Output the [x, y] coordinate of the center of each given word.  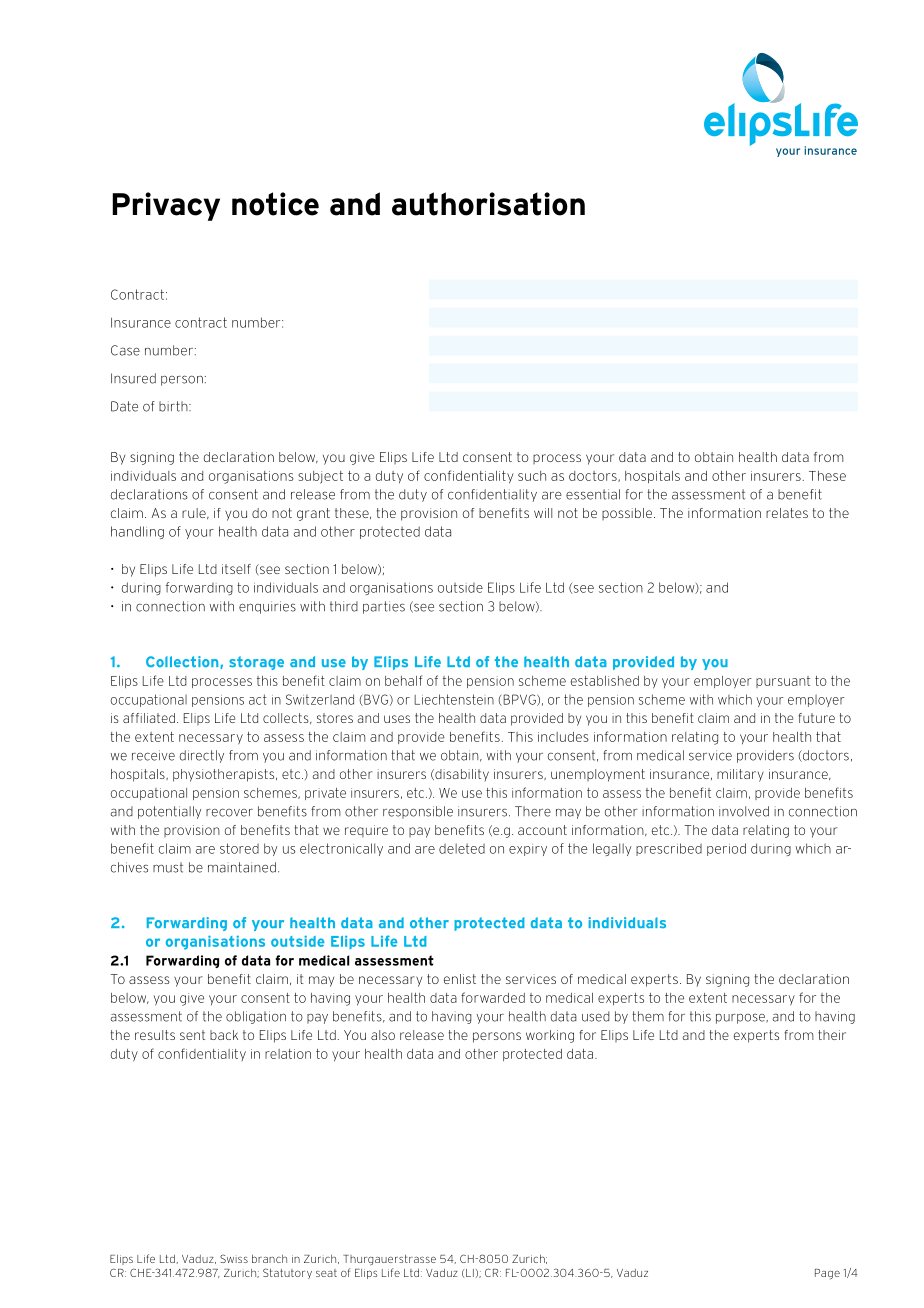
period [726, 849]
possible [628, 514]
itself [236, 569]
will [543, 513]
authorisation [488, 204]
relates [787, 513]
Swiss [234, 1258]
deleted [462, 848]
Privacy [166, 206]
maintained [242, 867]
